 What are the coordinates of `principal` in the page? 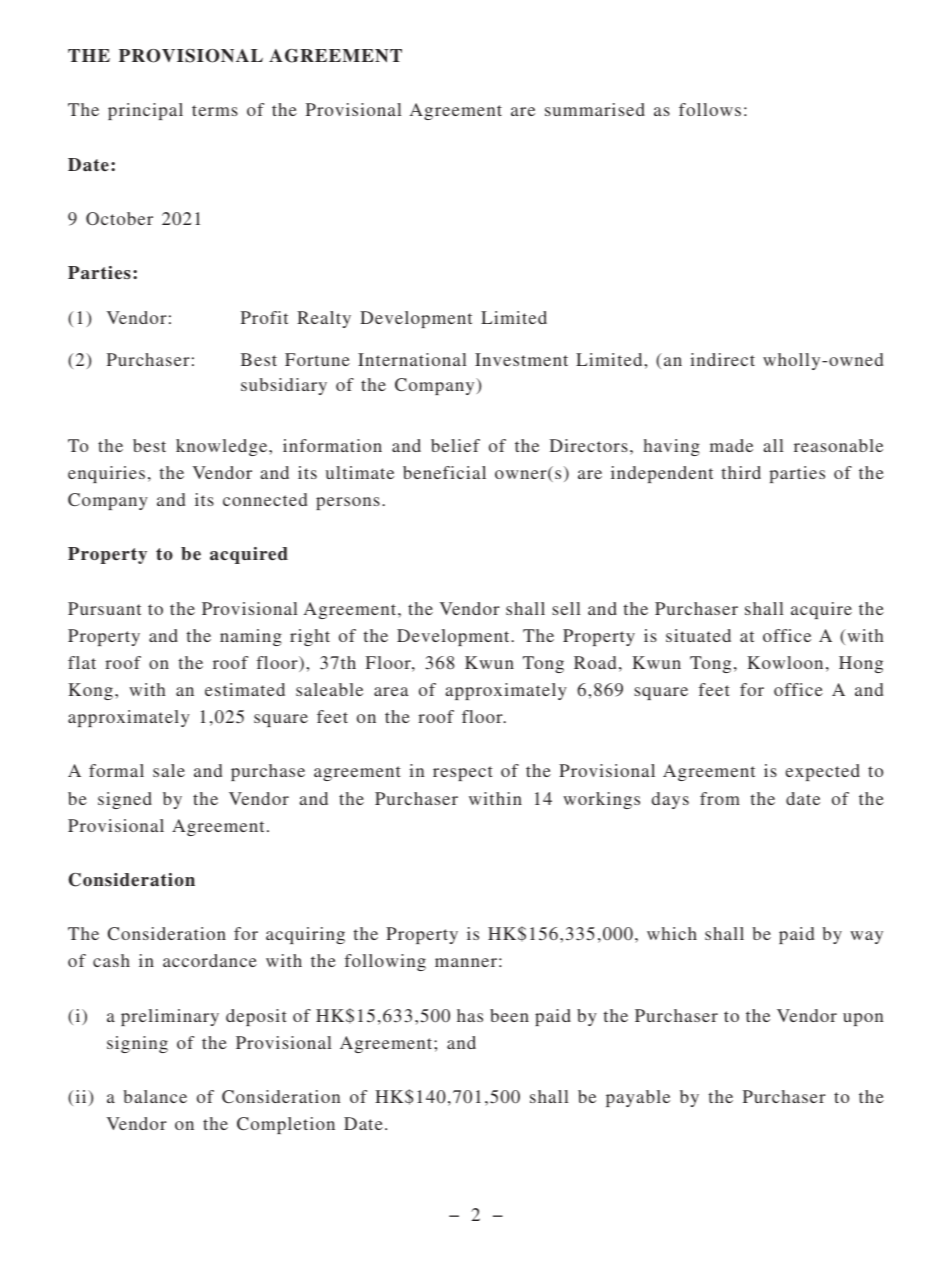 It's located at (145, 111).
